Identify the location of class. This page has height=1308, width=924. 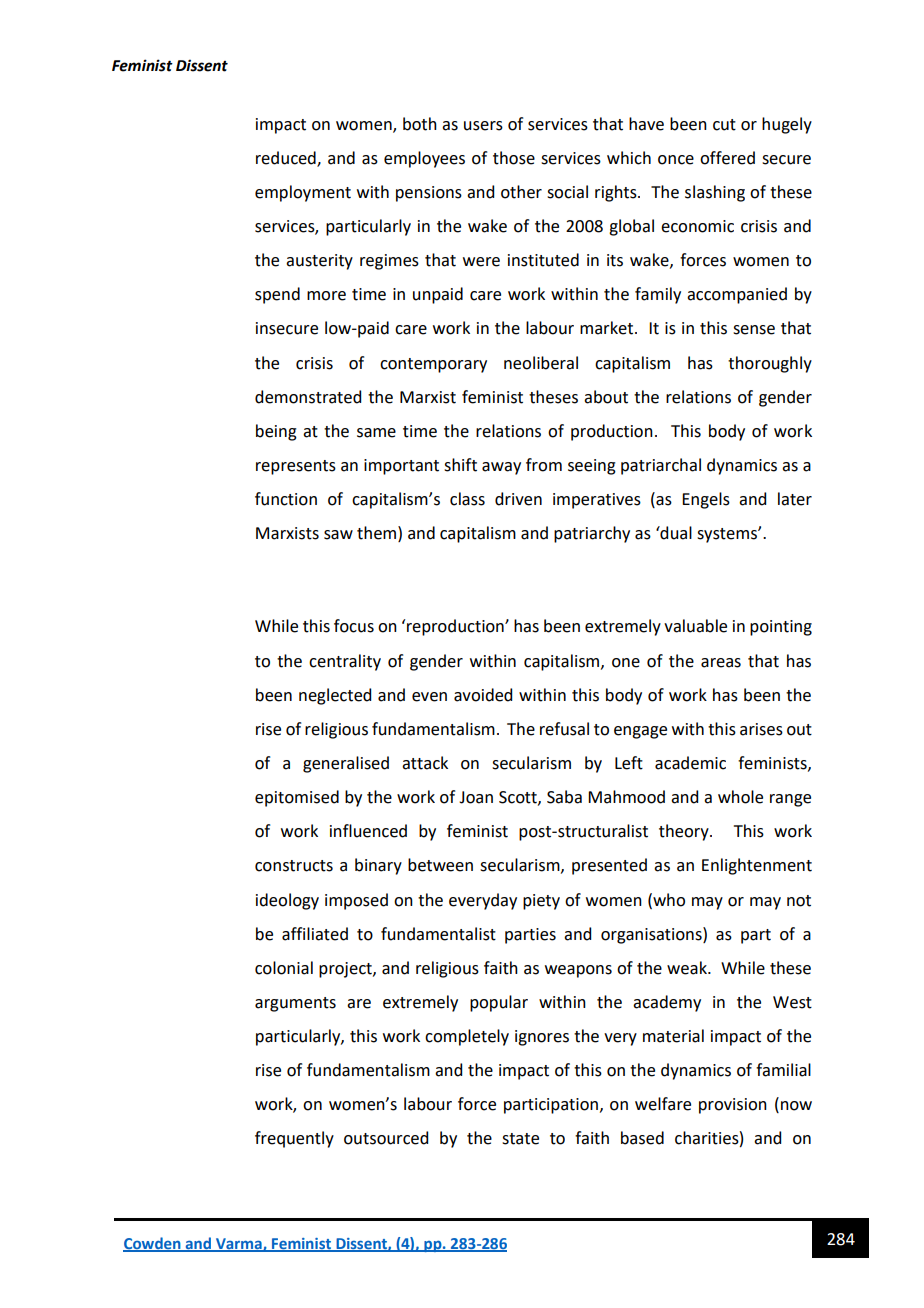
(467, 499).
